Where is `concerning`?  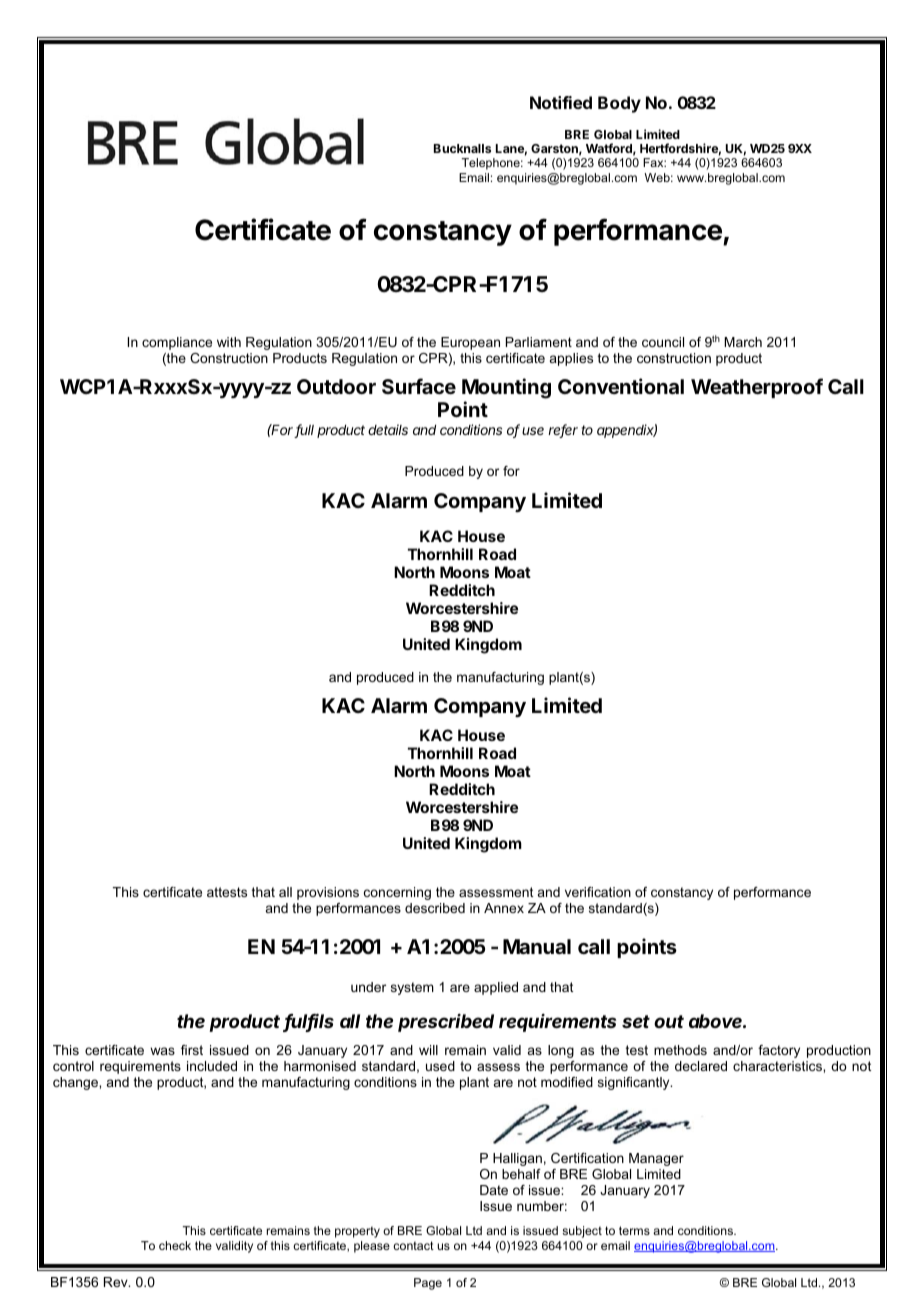 concerning is located at coordinates (397, 893).
